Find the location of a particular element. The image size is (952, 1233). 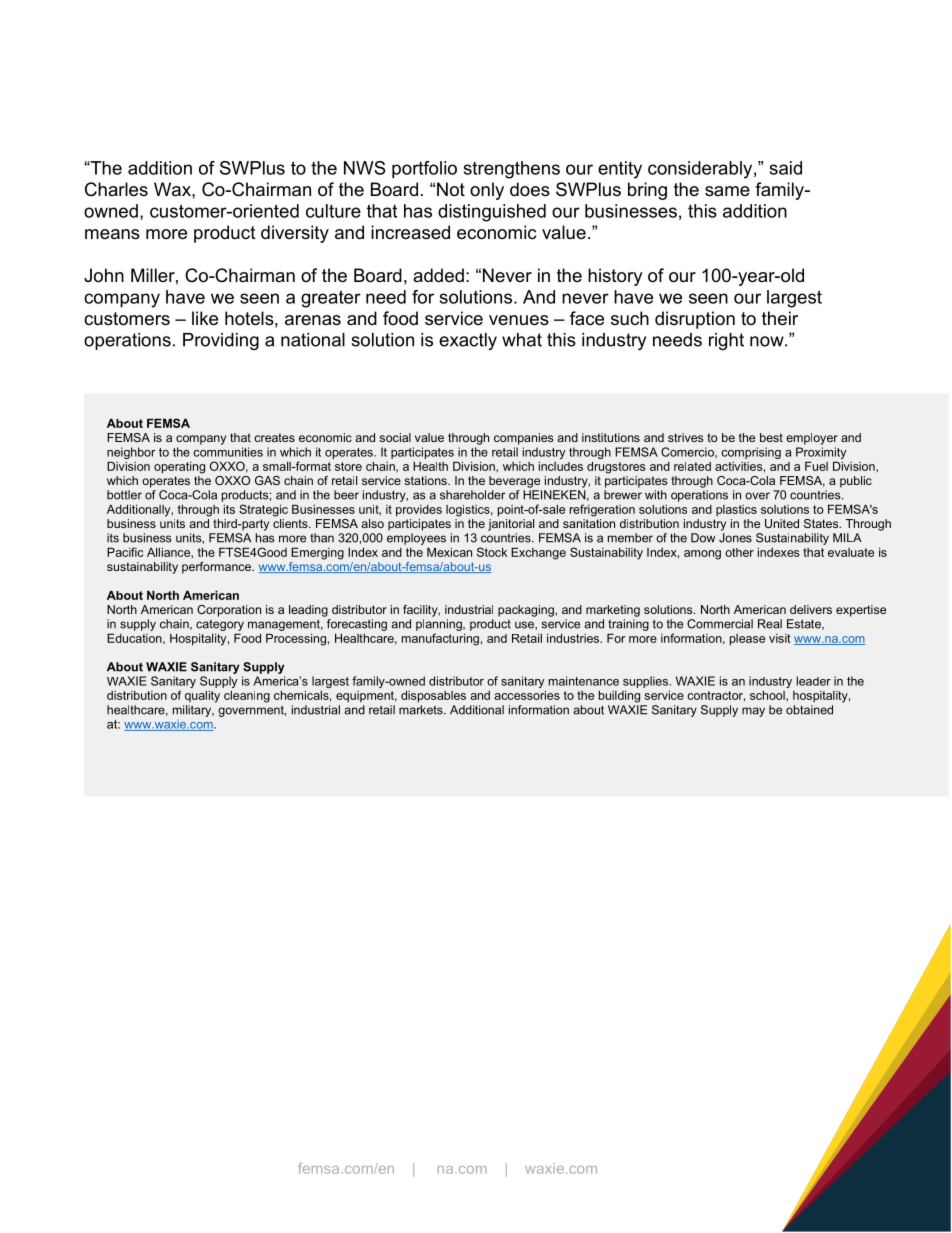

janitorial is located at coordinates (511, 523).
